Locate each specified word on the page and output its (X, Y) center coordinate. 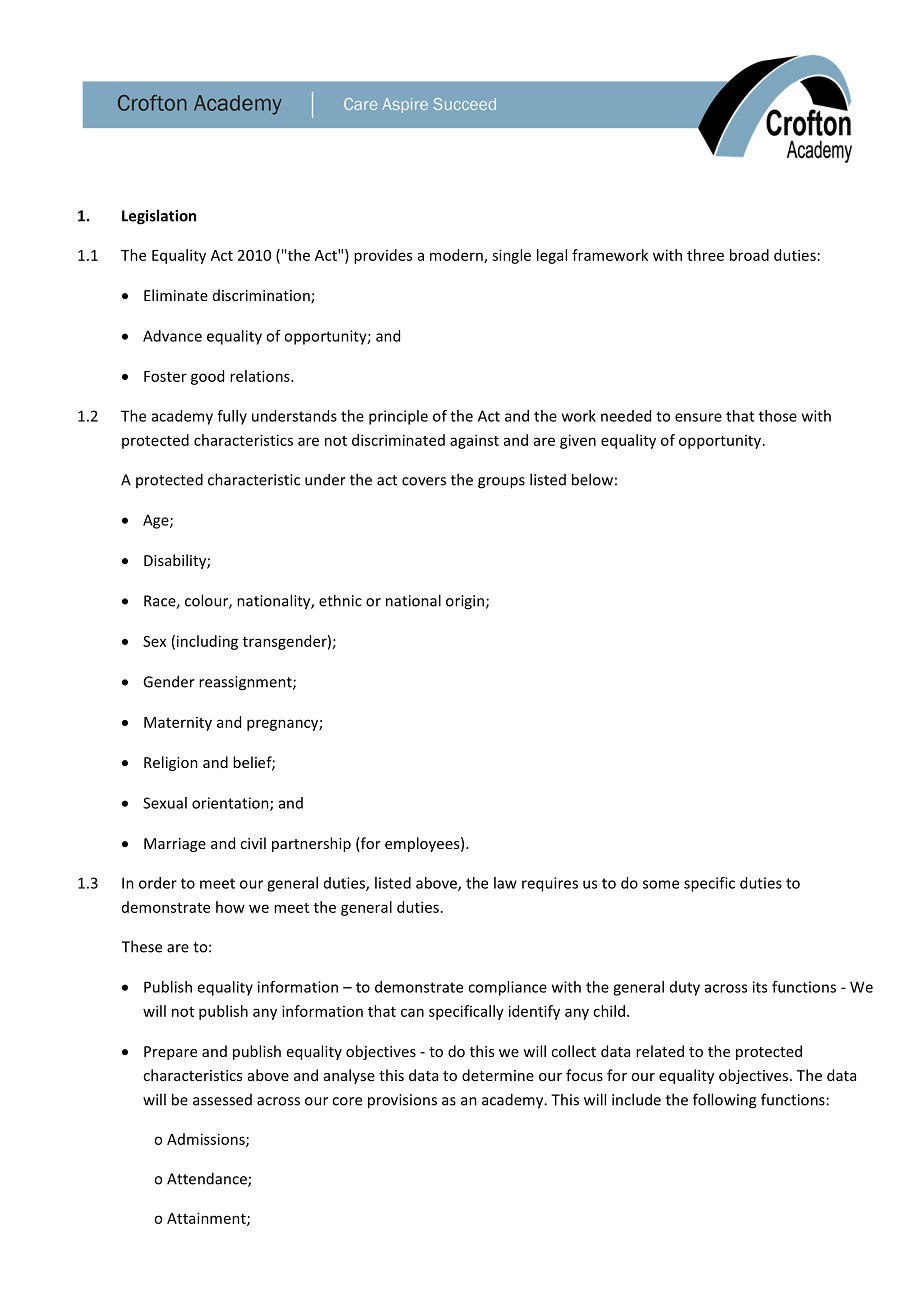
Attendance (208, 1179)
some (661, 884)
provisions (402, 1101)
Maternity (178, 724)
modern (457, 256)
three (705, 255)
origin (465, 602)
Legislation (159, 217)
